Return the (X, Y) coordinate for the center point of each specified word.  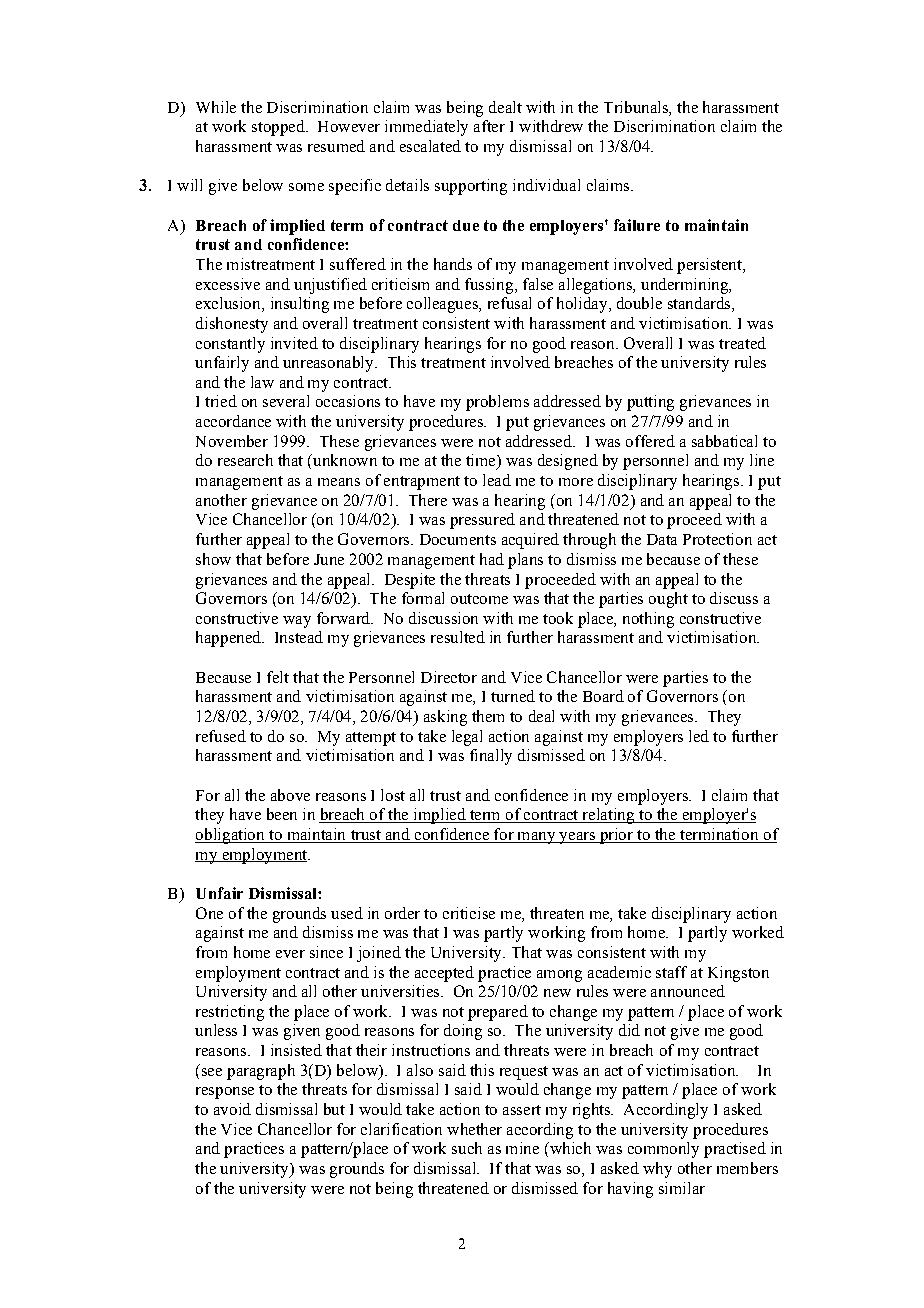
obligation (231, 836)
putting (650, 403)
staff (671, 972)
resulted (458, 637)
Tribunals (637, 107)
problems (497, 403)
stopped (279, 128)
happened (229, 639)
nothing (648, 620)
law (262, 382)
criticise (469, 913)
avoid (232, 1109)
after (489, 126)
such (467, 1148)
